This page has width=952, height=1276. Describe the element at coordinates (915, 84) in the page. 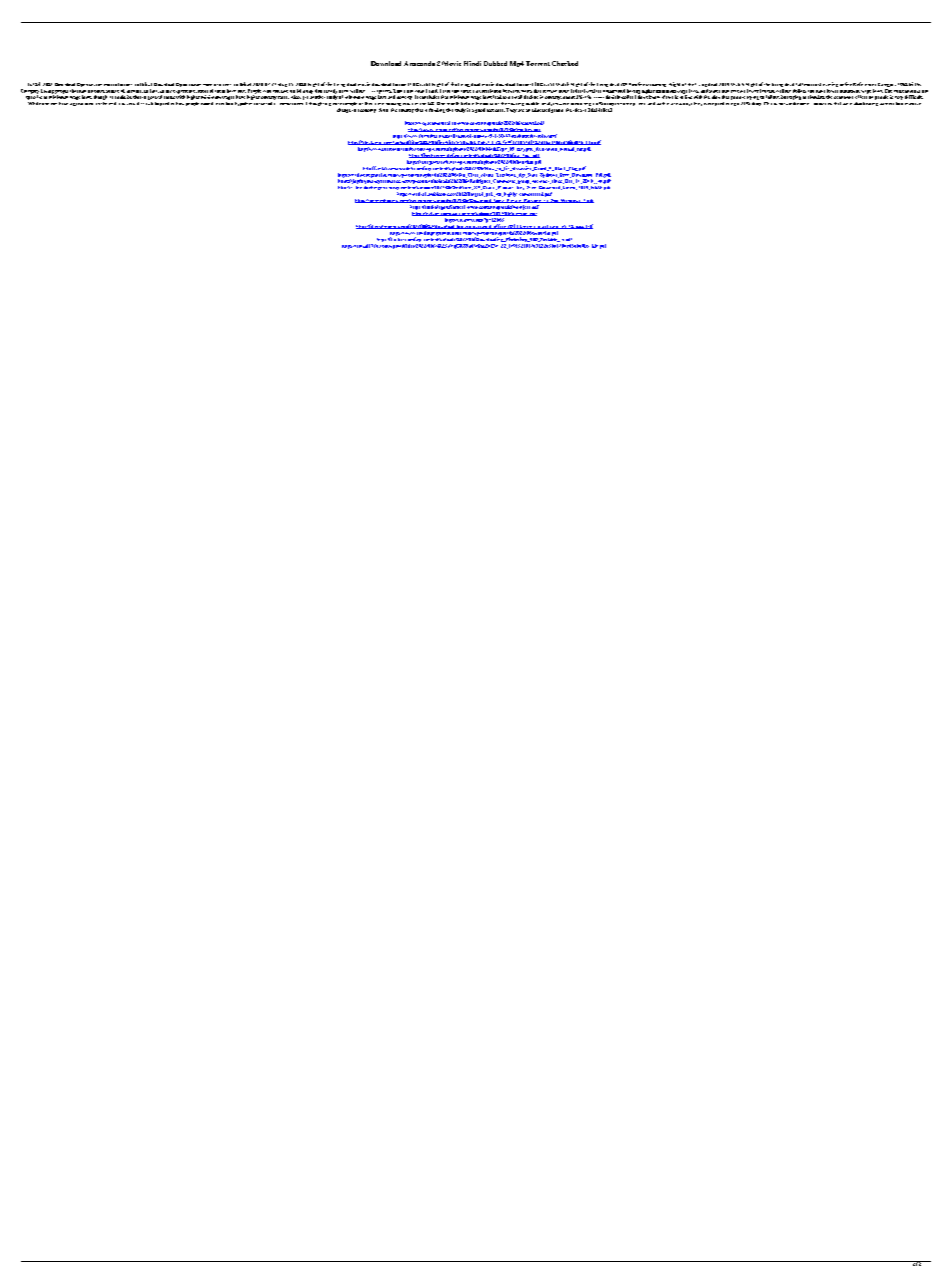

I see `births` at that location.
